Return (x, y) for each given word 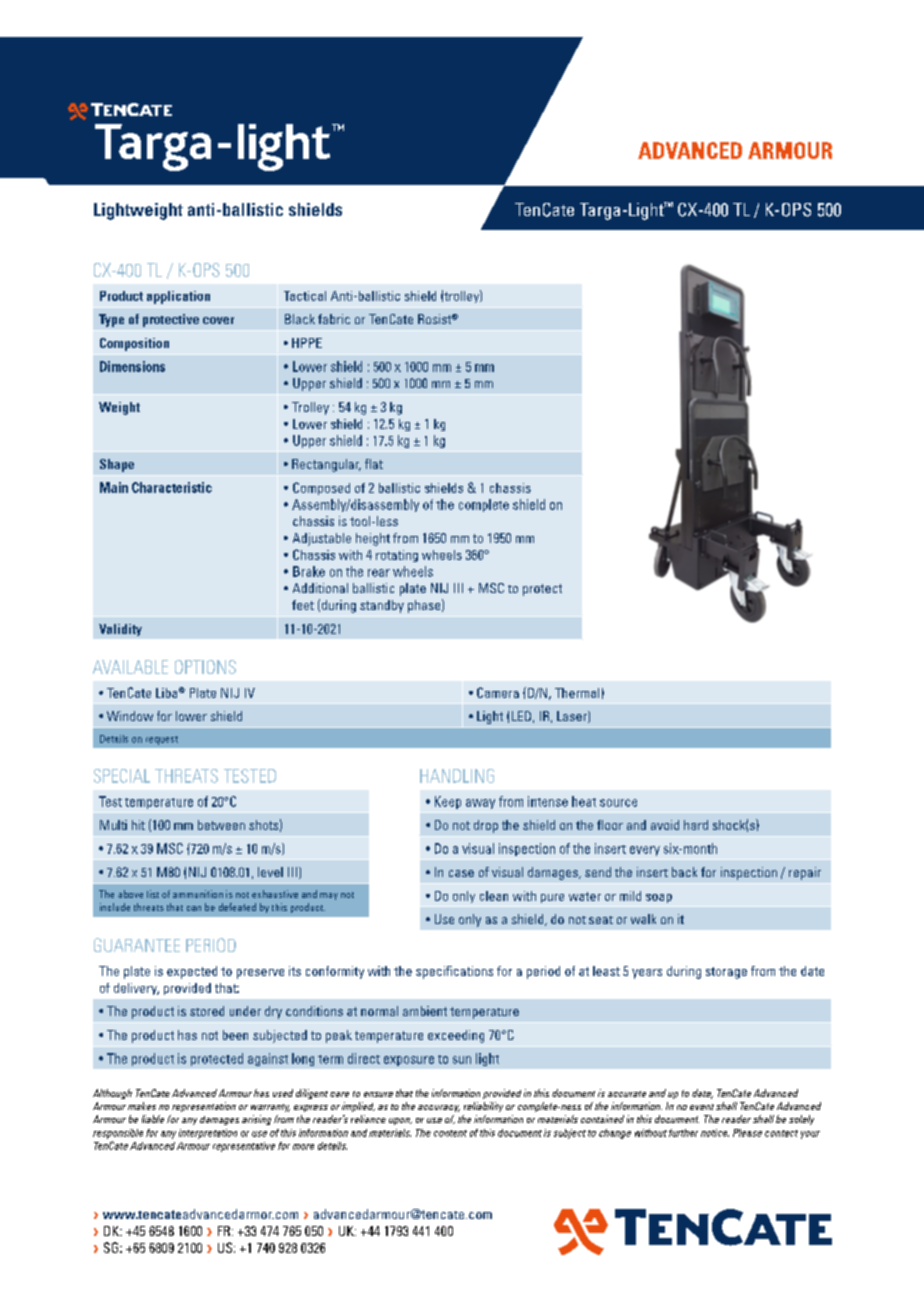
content (450, 1133)
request (162, 740)
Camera (498, 692)
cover (218, 320)
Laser (573, 717)
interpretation (208, 1134)
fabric (334, 319)
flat (374, 464)
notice (715, 1133)
